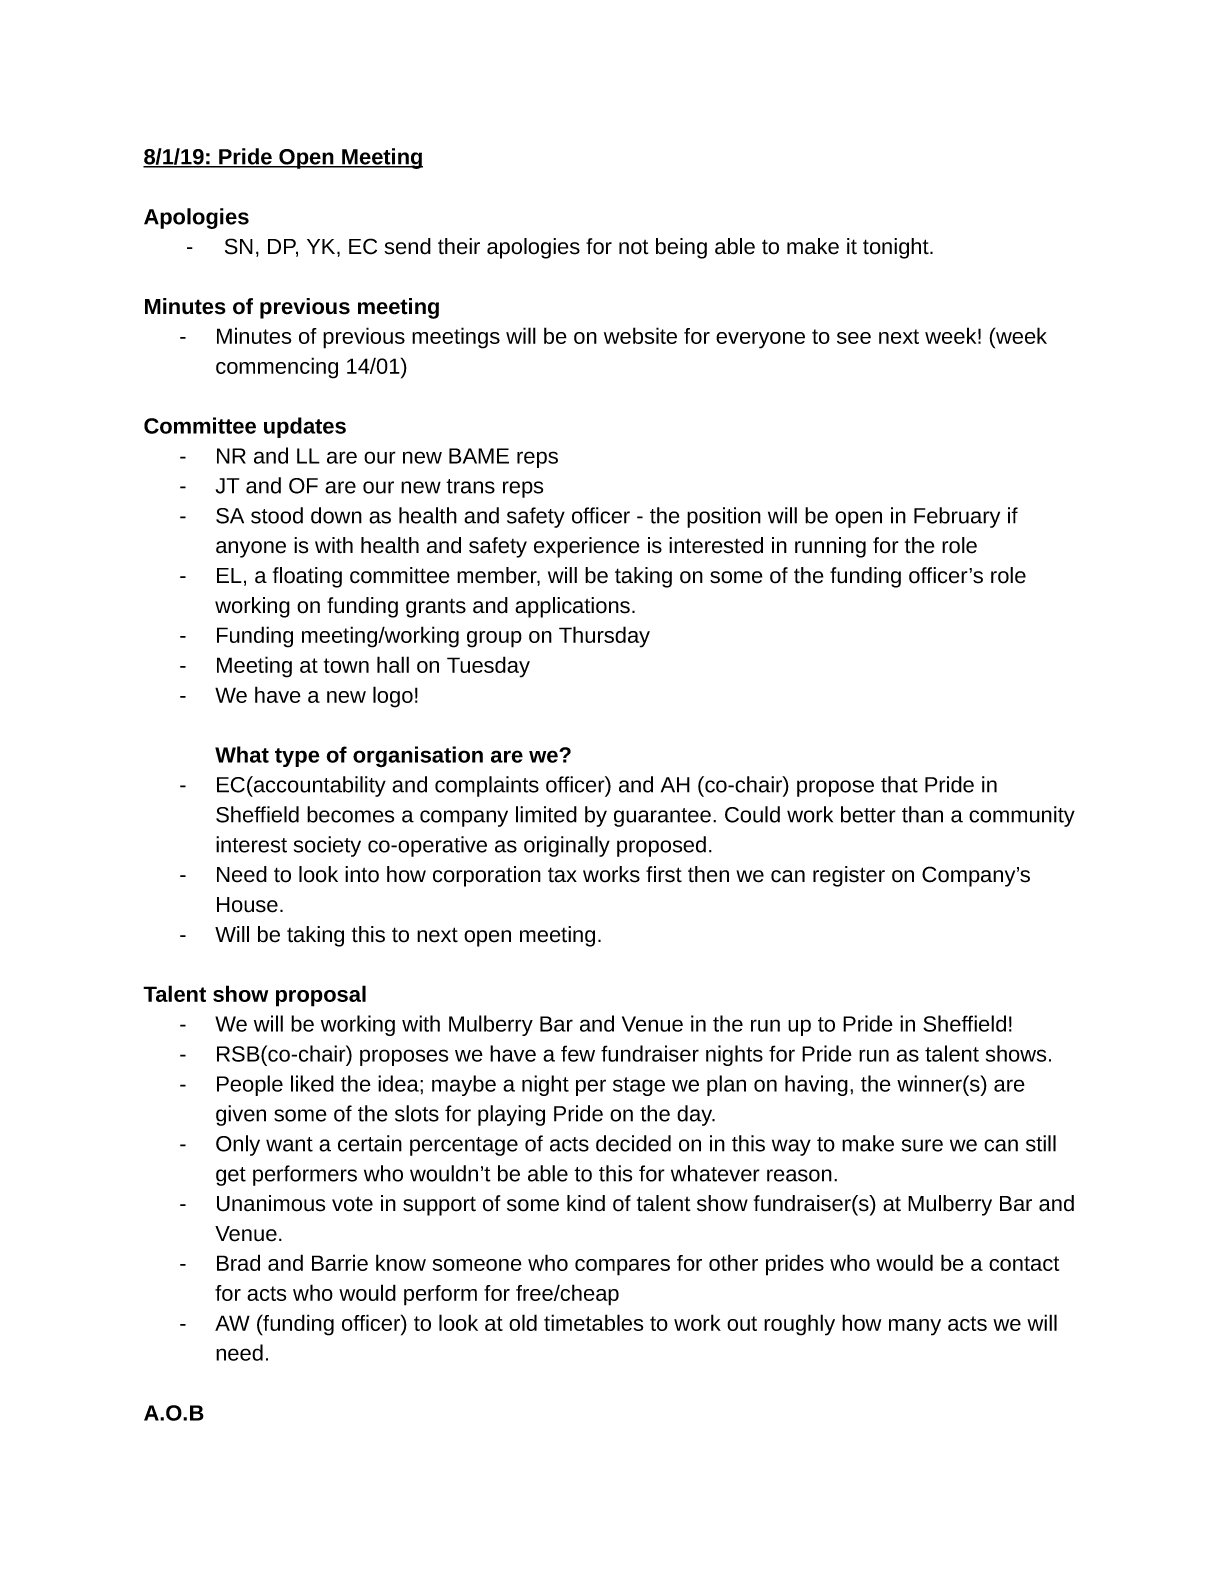  What do you see at coordinates (340, 1262) in the document?
I see `Barrie` at bounding box center [340, 1262].
